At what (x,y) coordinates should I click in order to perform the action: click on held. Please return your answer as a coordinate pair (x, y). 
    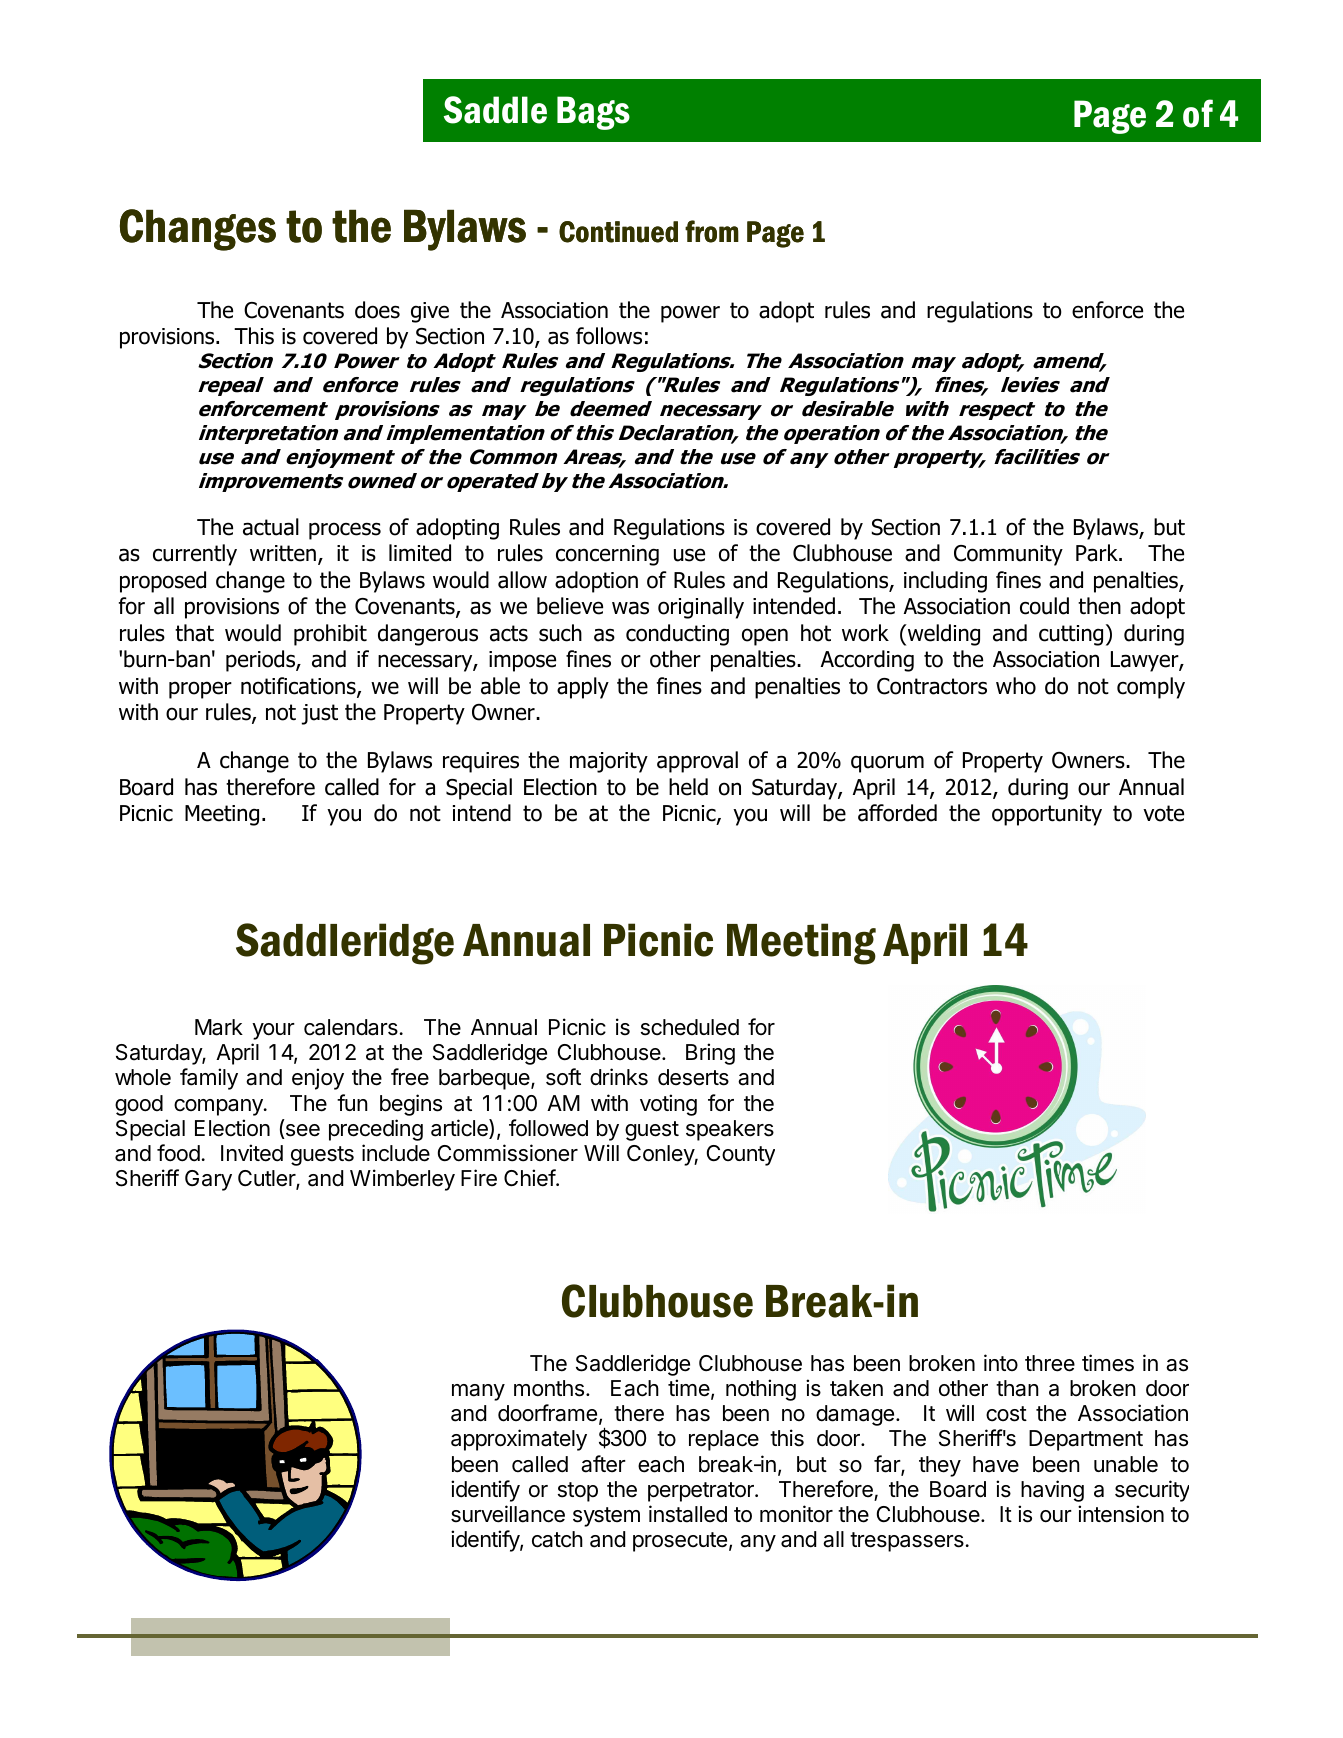
    Looking at the image, I should click on (688, 787).
